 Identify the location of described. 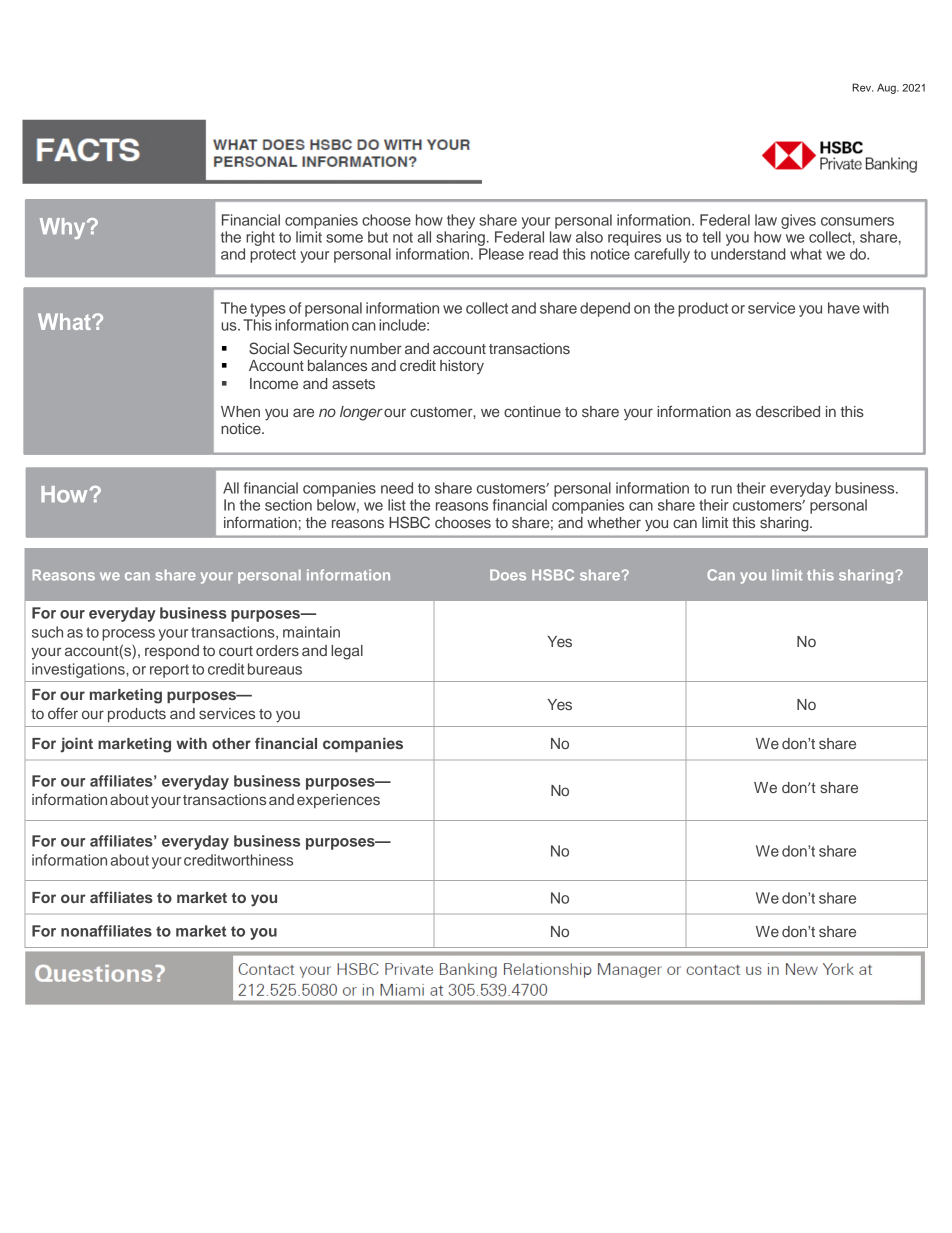
(788, 411).
